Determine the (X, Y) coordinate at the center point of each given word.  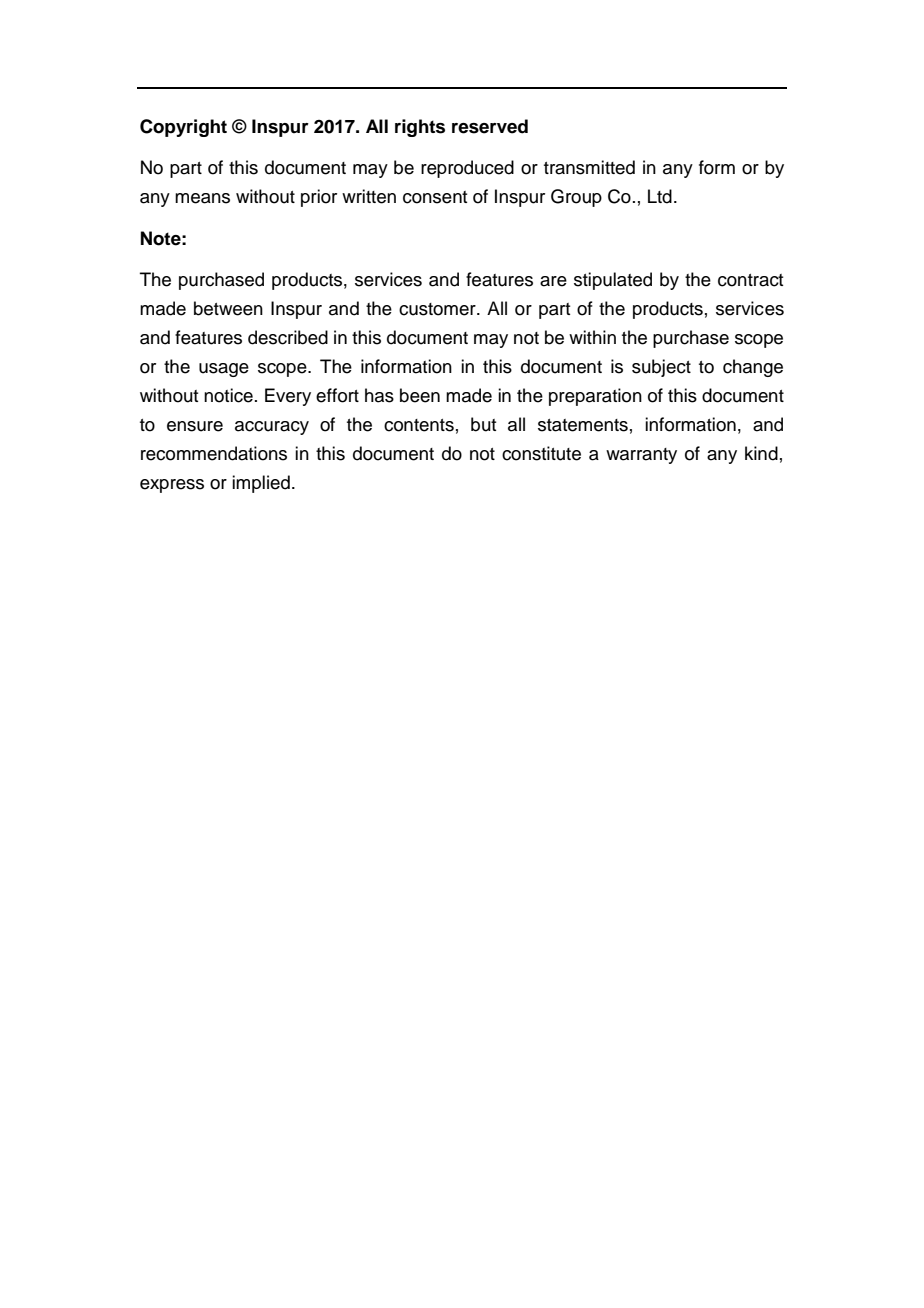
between (228, 308)
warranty (641, 456)
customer (438, 309)
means (202, 198)
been (420, 395)
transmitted (589, 167)
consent (435, 197)
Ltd (660, 196)
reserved (490, 126)
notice (228, 395)
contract (750, 280)
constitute (541, 453)
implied (261, 484)
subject (661, 368)
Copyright (183, 128)
